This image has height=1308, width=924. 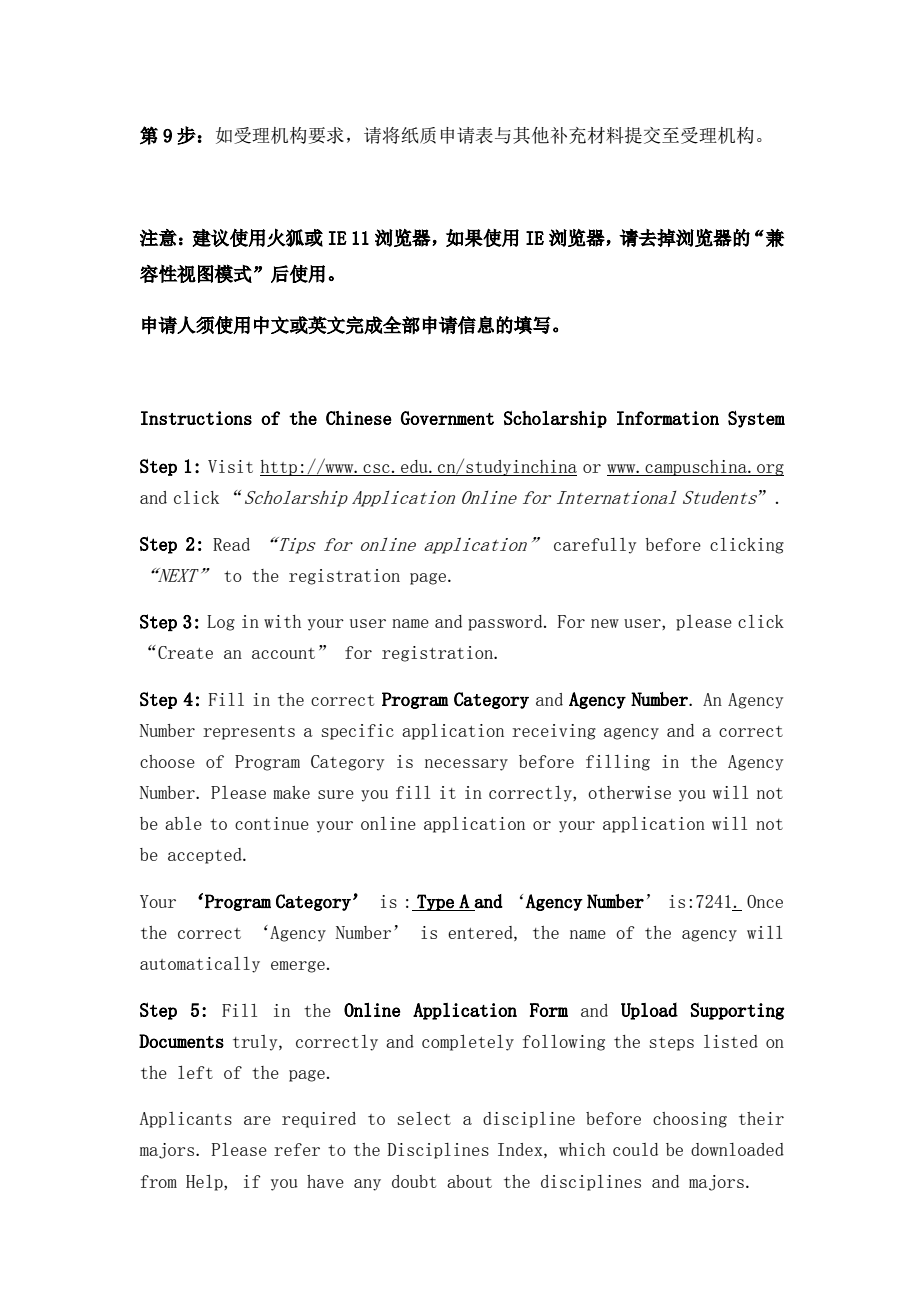 I want to click on about, so click(x=469, y=1181).
